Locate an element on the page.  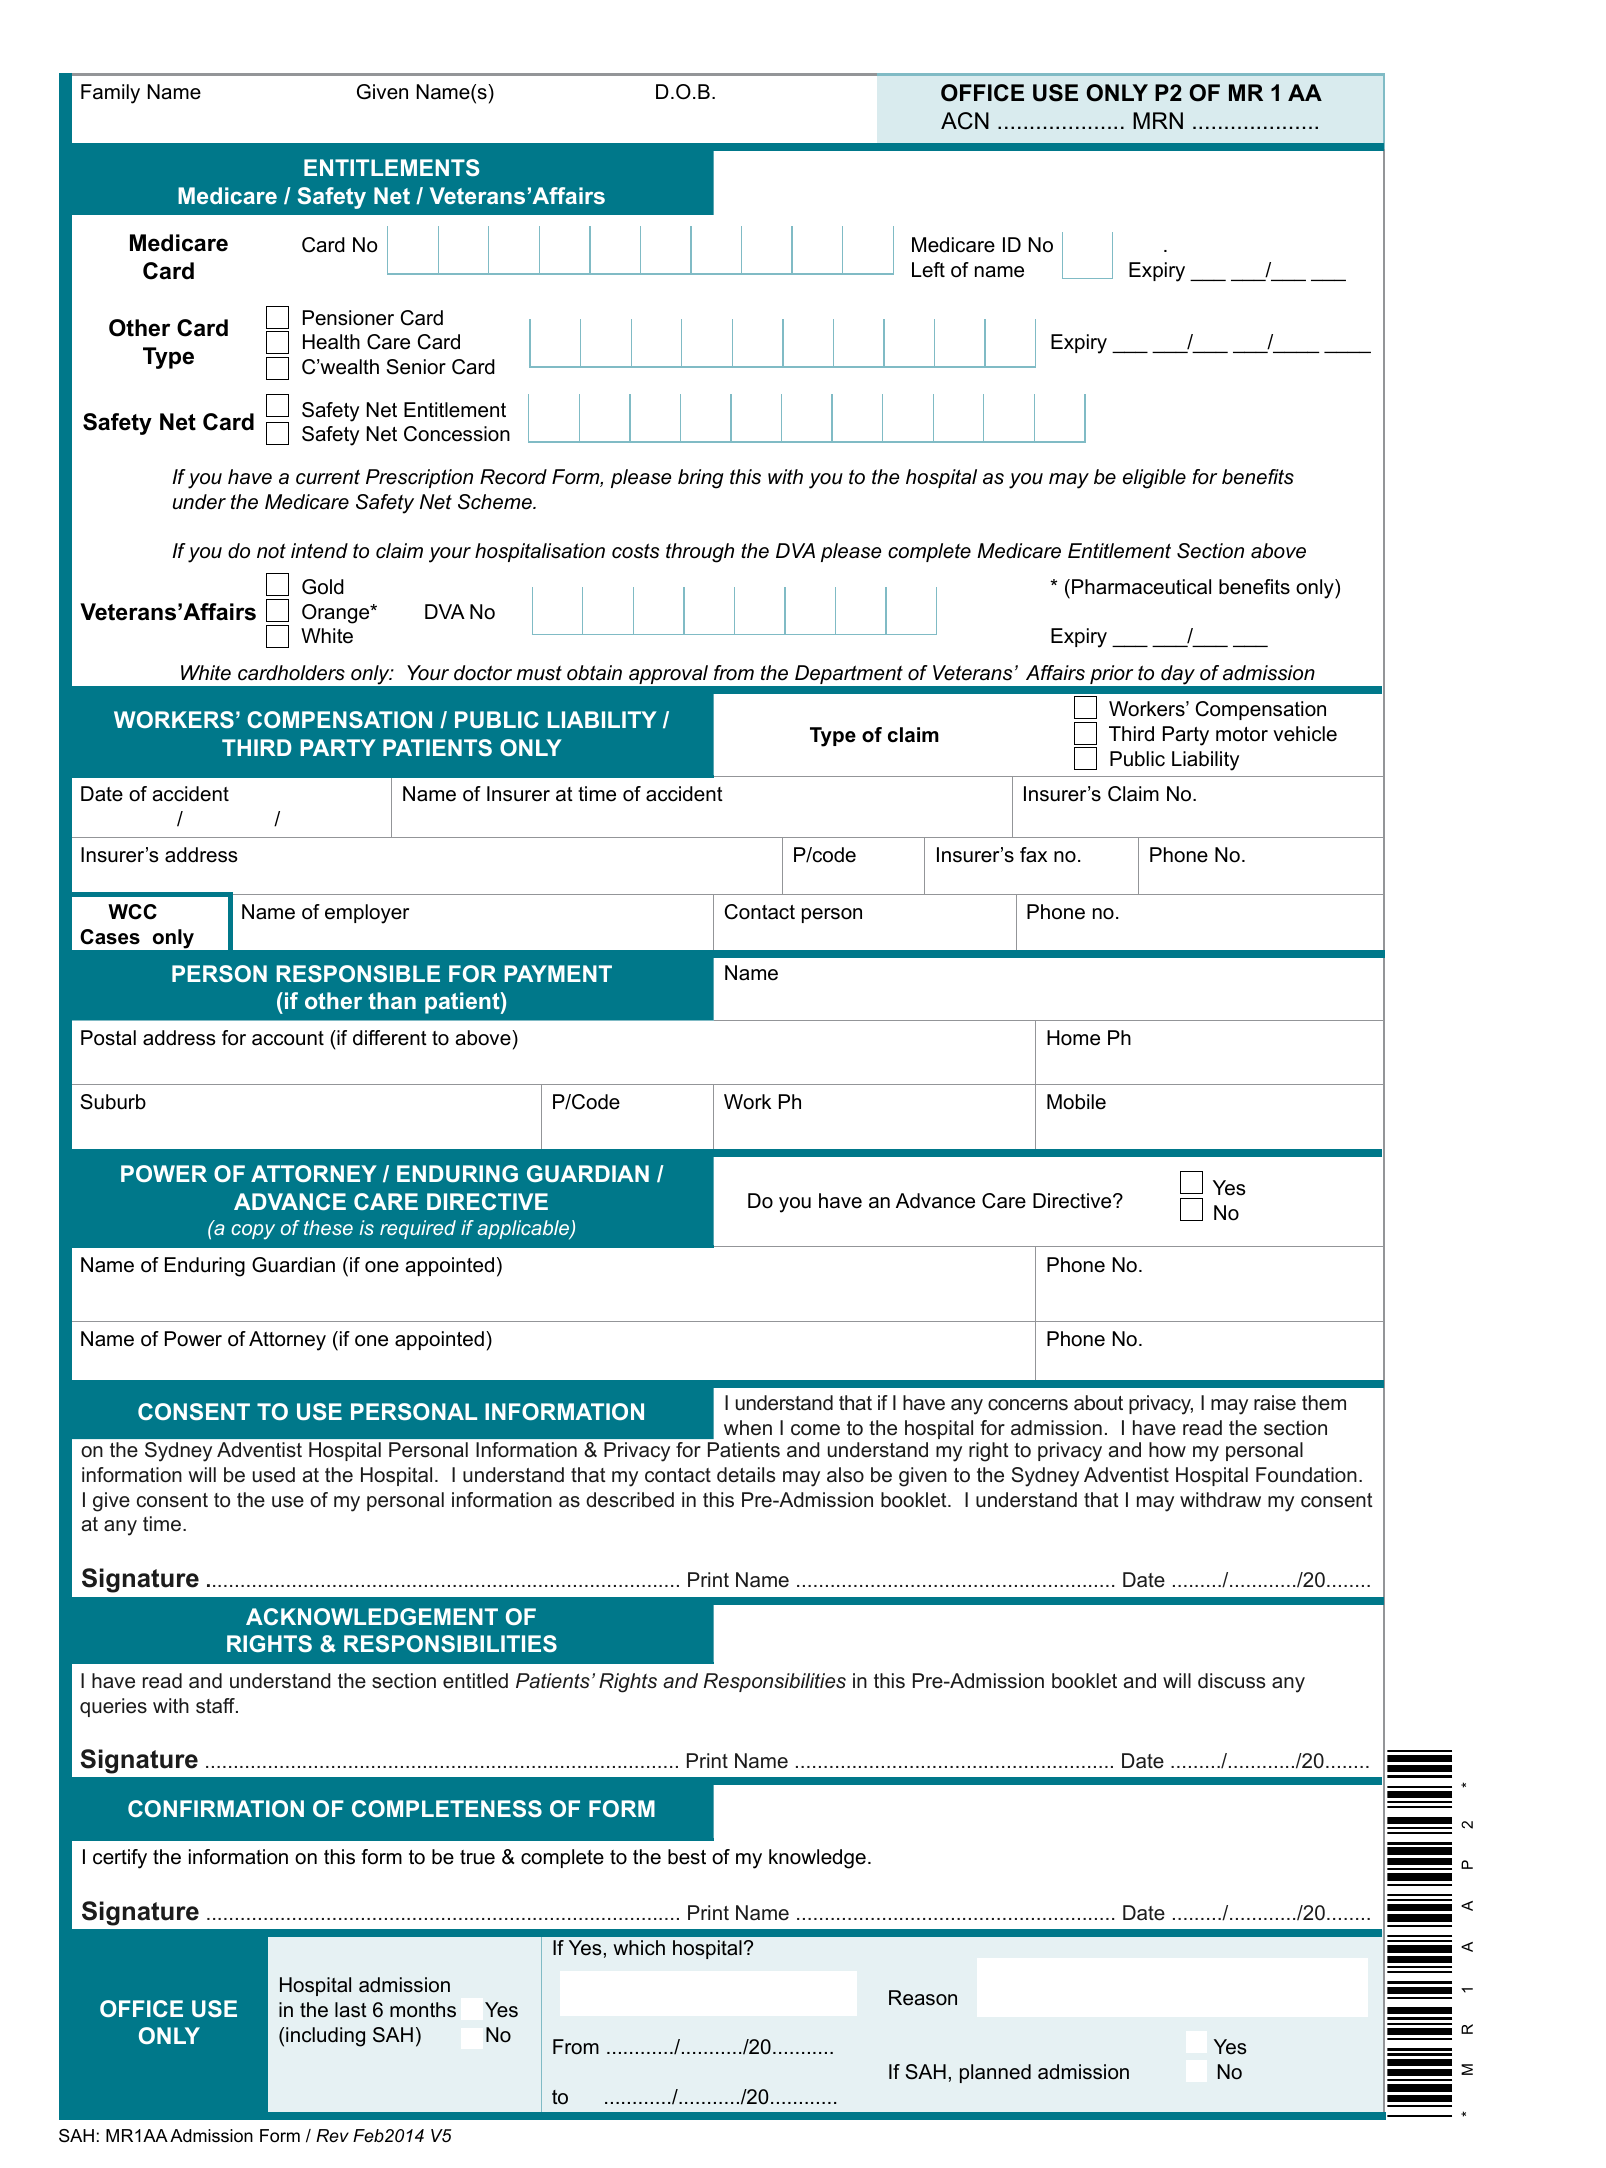
ACN is located at coordinates (965, 121).
